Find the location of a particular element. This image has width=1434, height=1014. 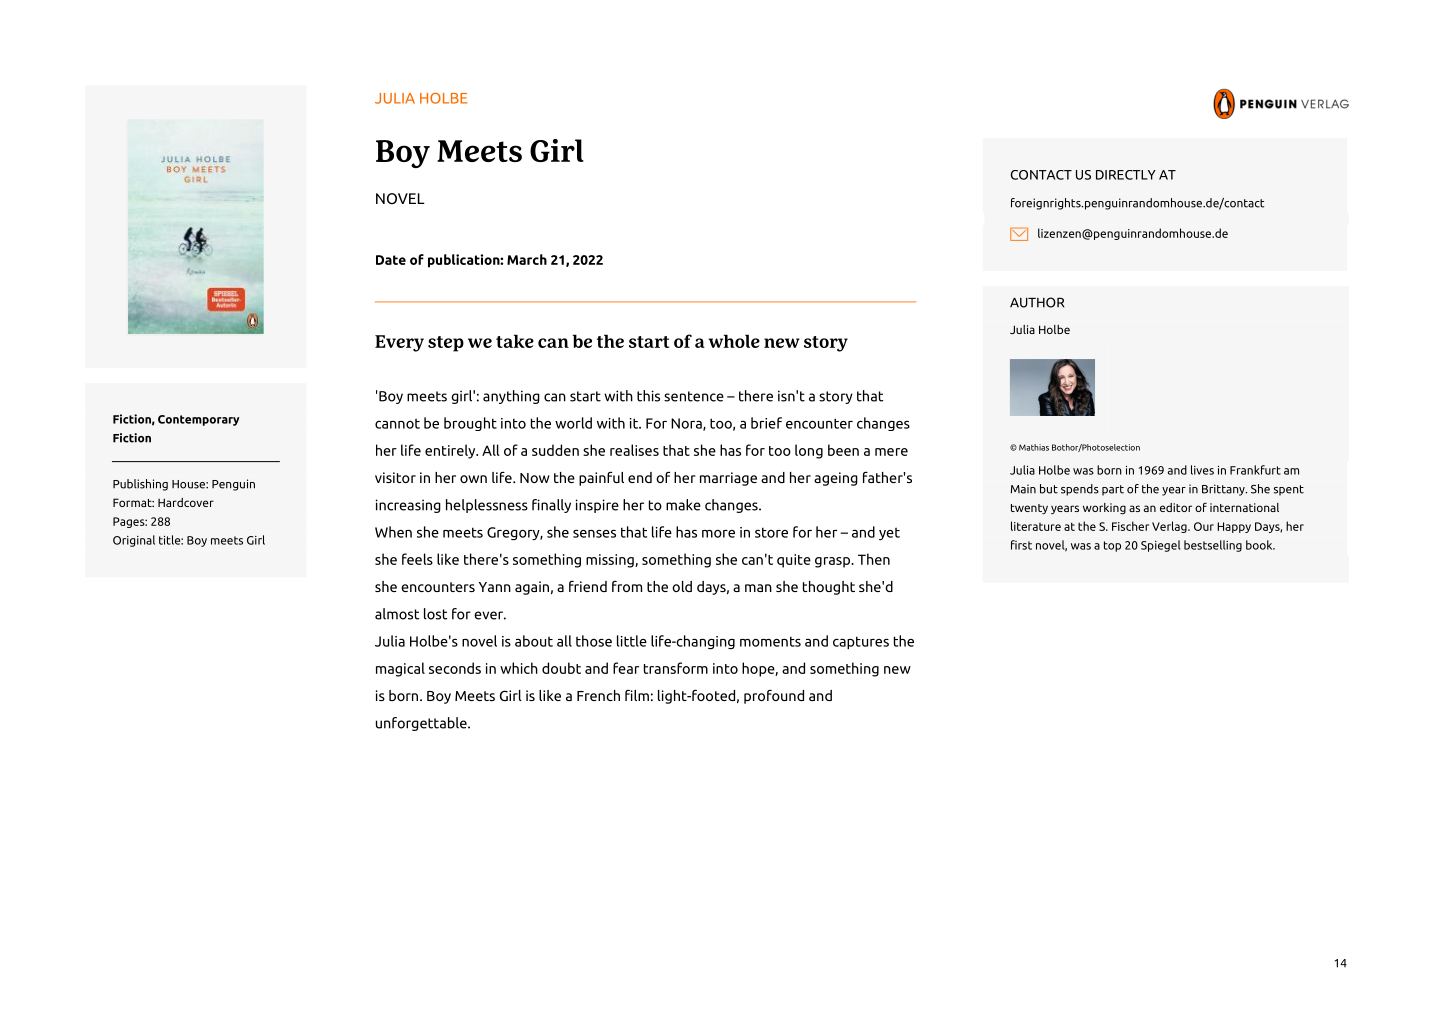

DIRECTLY is located at coordinates (1126, 175).
